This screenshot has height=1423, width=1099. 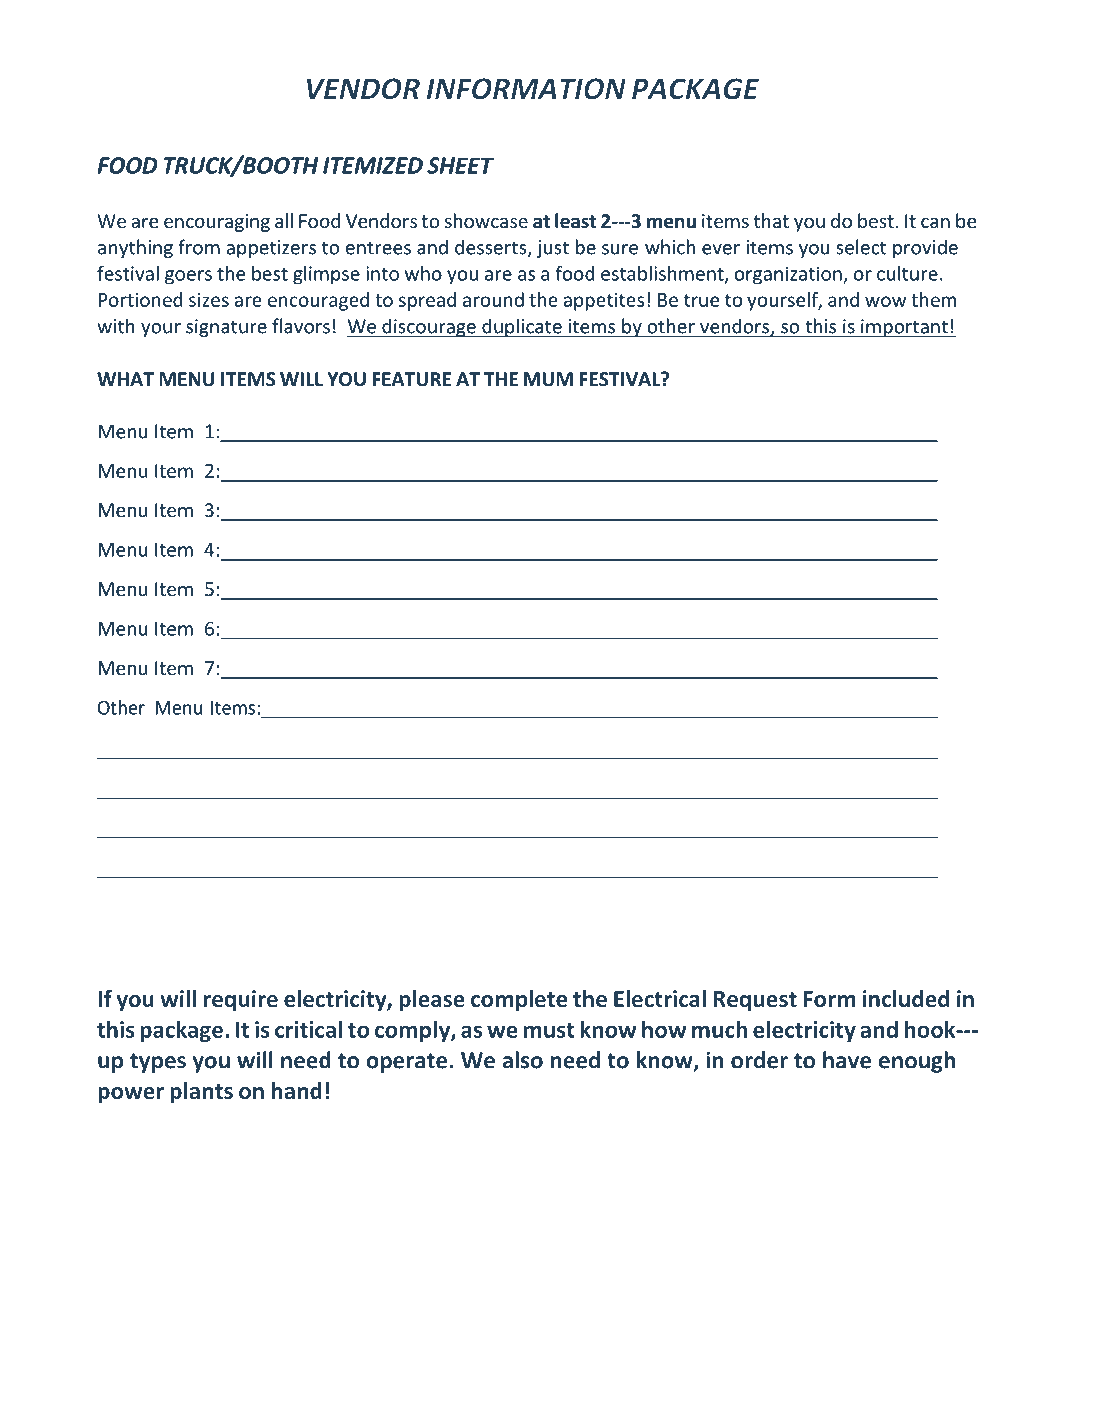 What do you see at coordinates (125, 379) in the screenshot?
I see `WHAT` at bounding box center [125, 379].
